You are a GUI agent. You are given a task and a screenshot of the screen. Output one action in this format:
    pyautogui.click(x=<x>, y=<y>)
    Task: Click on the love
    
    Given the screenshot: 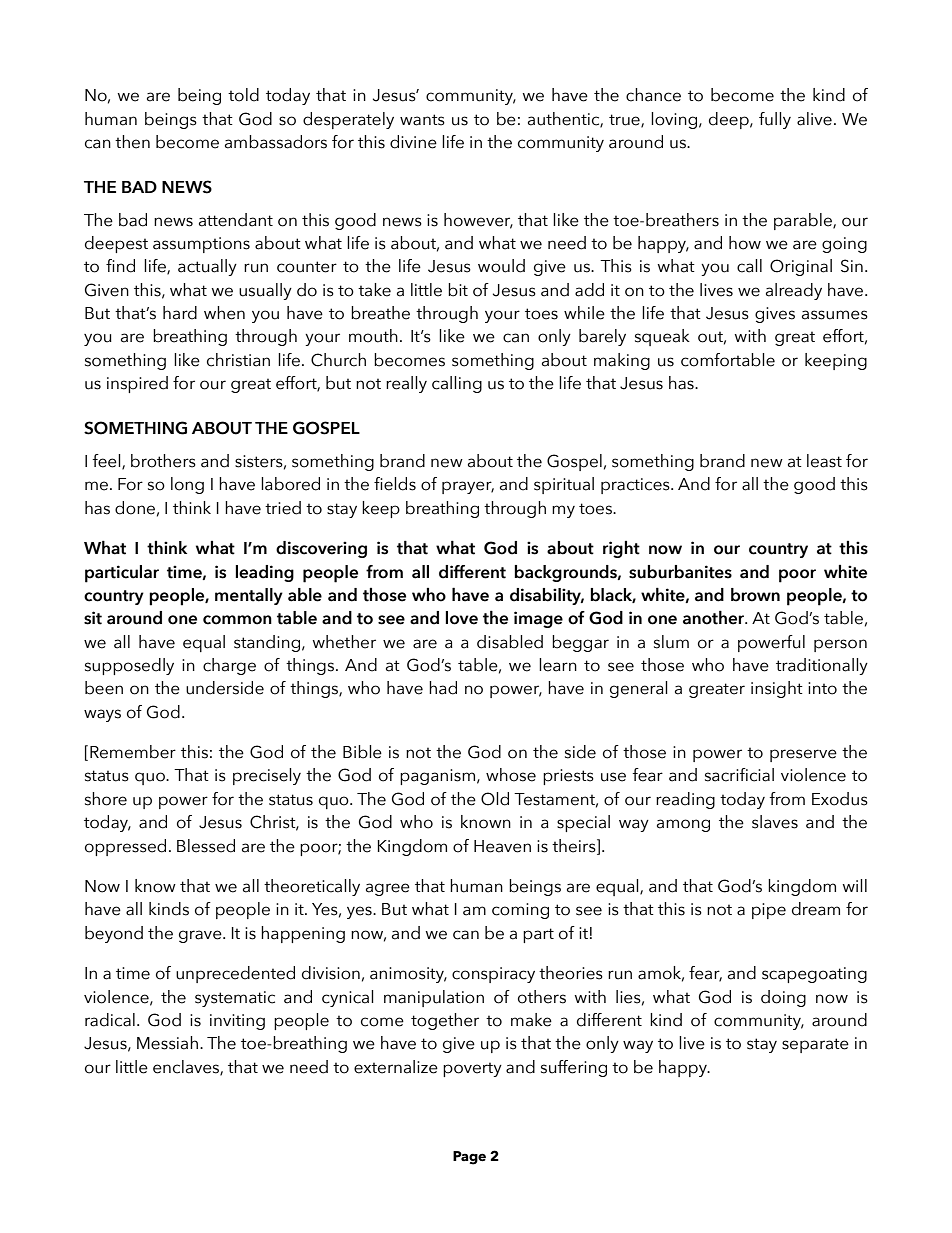 What is the action you would take?
    pyautogui.click(x=461, y=618)
